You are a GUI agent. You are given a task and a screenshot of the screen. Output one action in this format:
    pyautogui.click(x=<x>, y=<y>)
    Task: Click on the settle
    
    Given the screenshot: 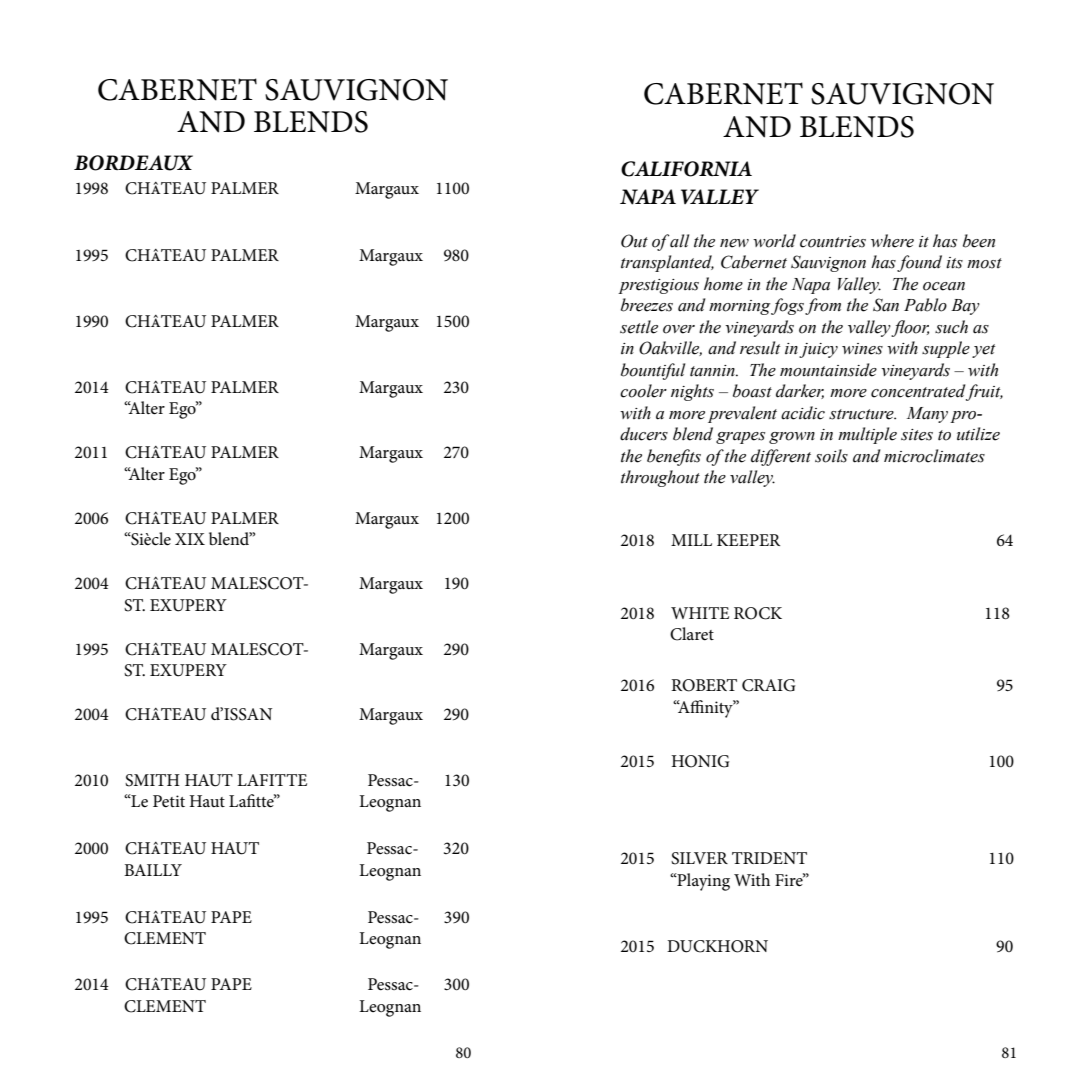 What is the action you would take?
    pyautogui.click(x=639, y=327)
